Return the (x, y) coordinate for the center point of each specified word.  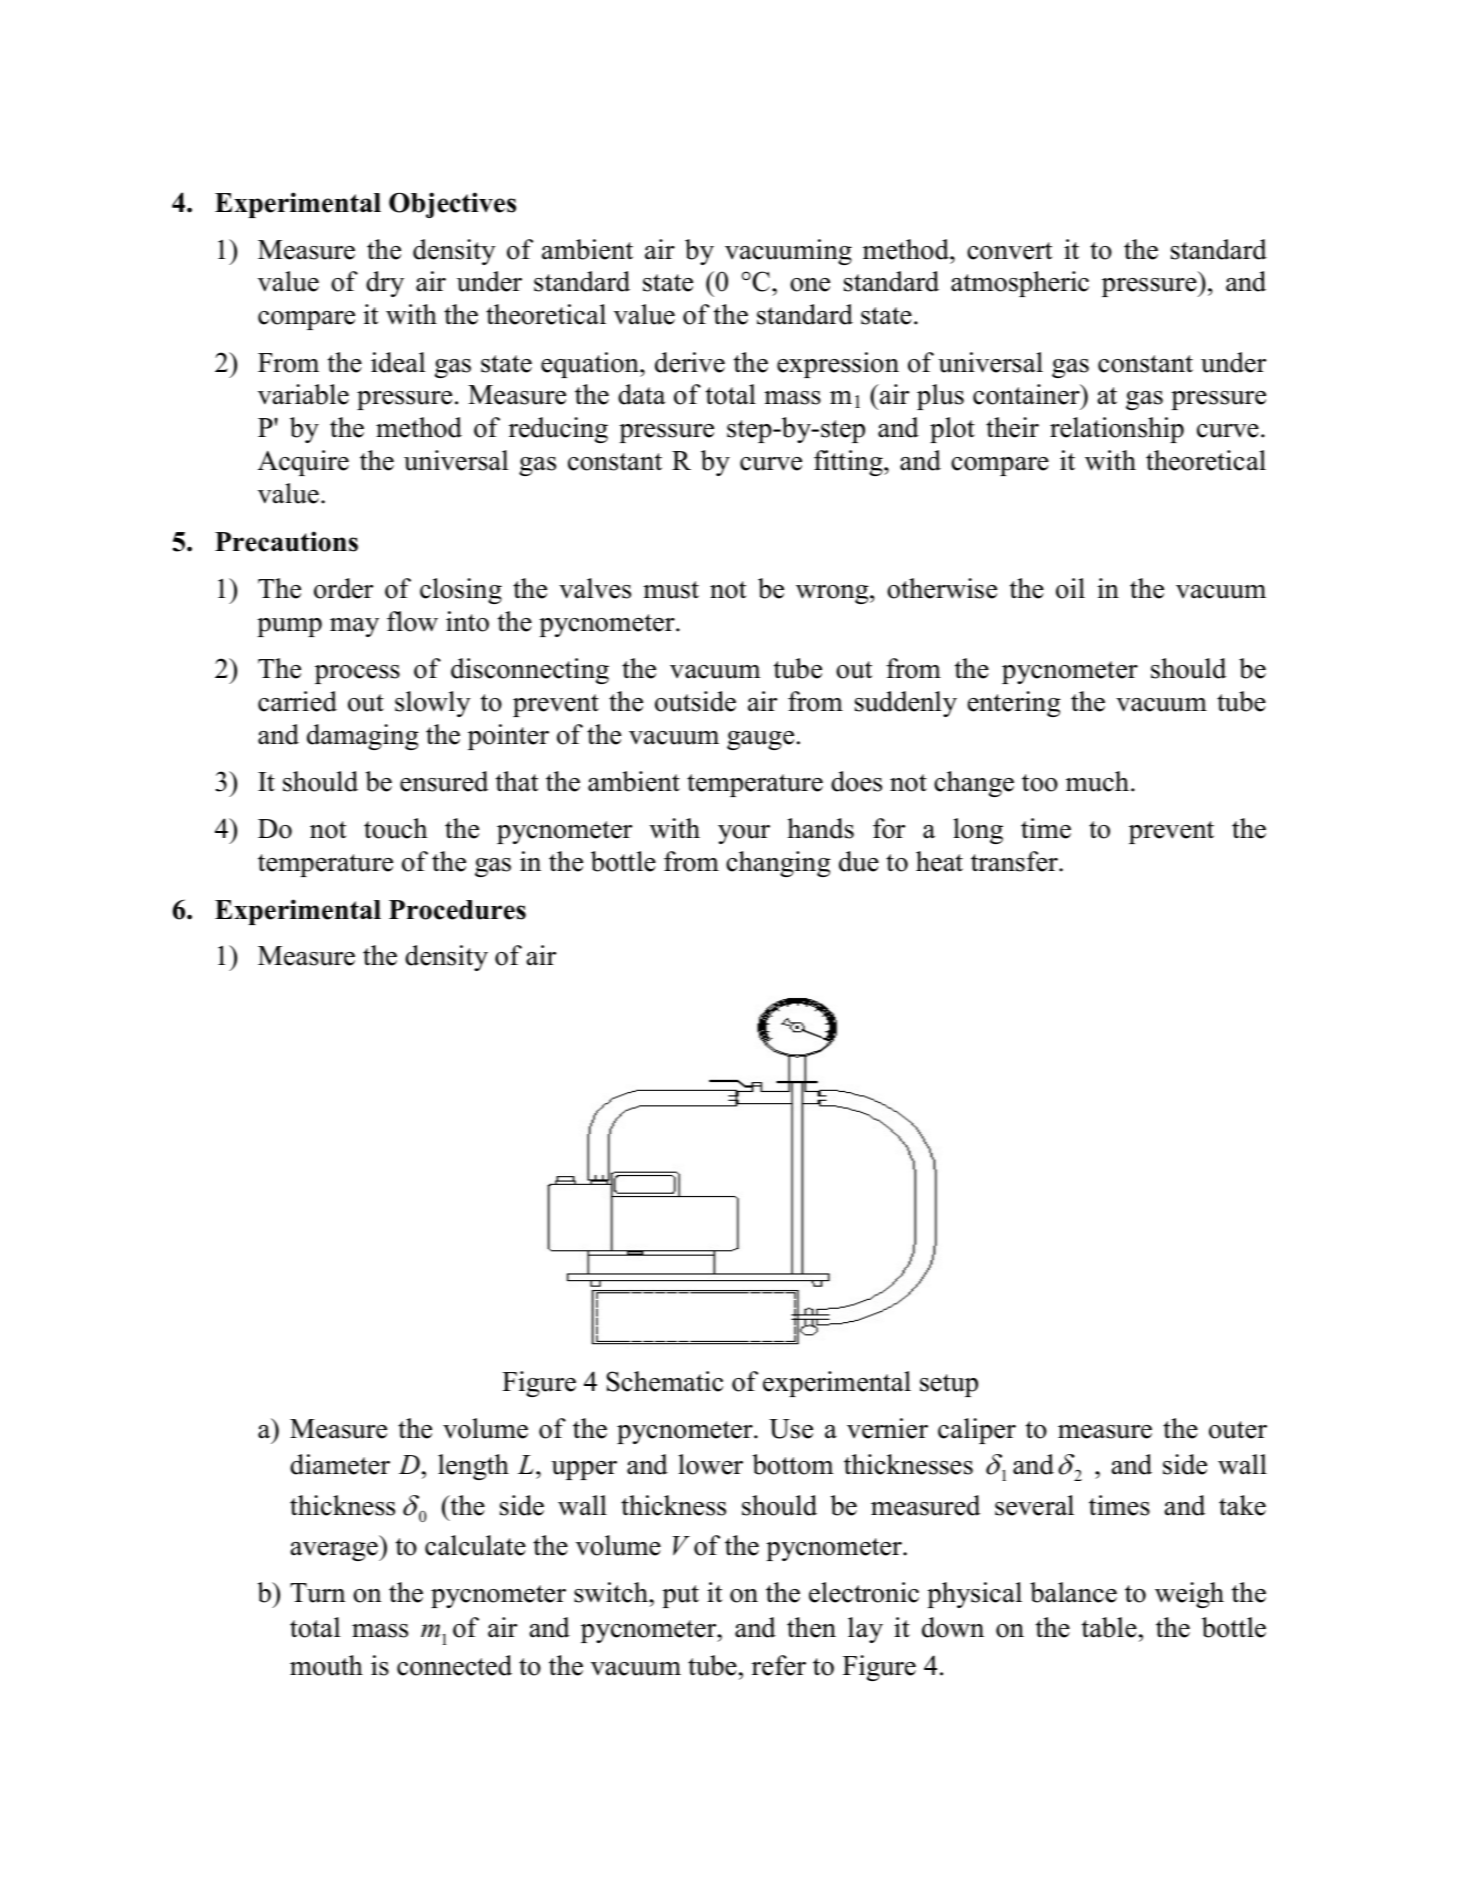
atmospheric (1020, 284)
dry (385, 284)
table (1109, 1627)
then (811, 1627)
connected (454, 1665)
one (810, 285)
